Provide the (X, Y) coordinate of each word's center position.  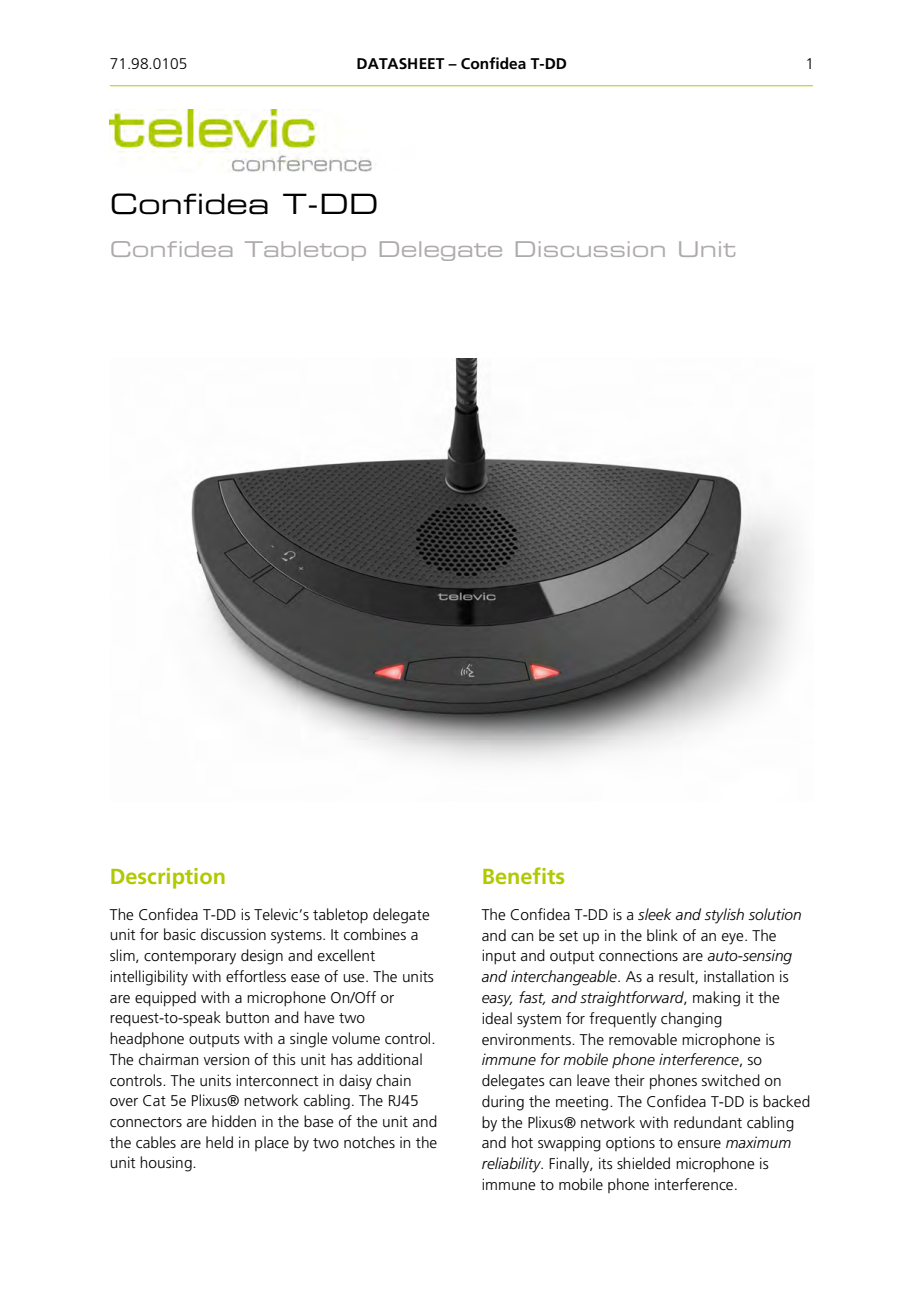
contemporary (190, 958)
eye (734, 939)
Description (168, 878)
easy (497, 1001)
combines (375, 934)
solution (775, 914)
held (219, 1142)
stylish (724, 916)
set (568, 936)
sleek (655, 914)
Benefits (523, 875)
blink (662, 935)
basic (180, 934)
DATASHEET (401, 63)
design (262, 957)
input (499, 957)
